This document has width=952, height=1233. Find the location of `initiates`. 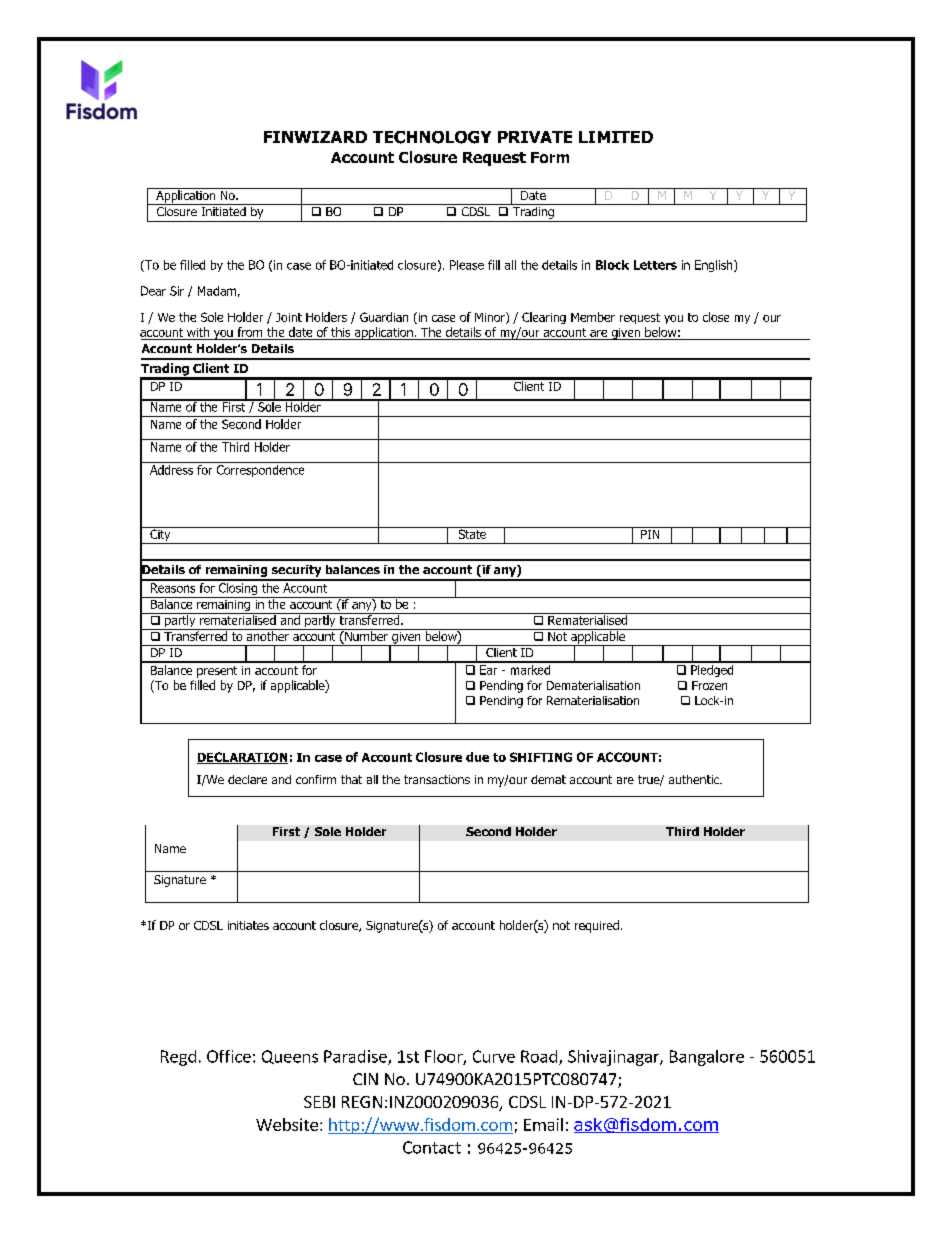

initiates is located at coordinates (248, 925).
